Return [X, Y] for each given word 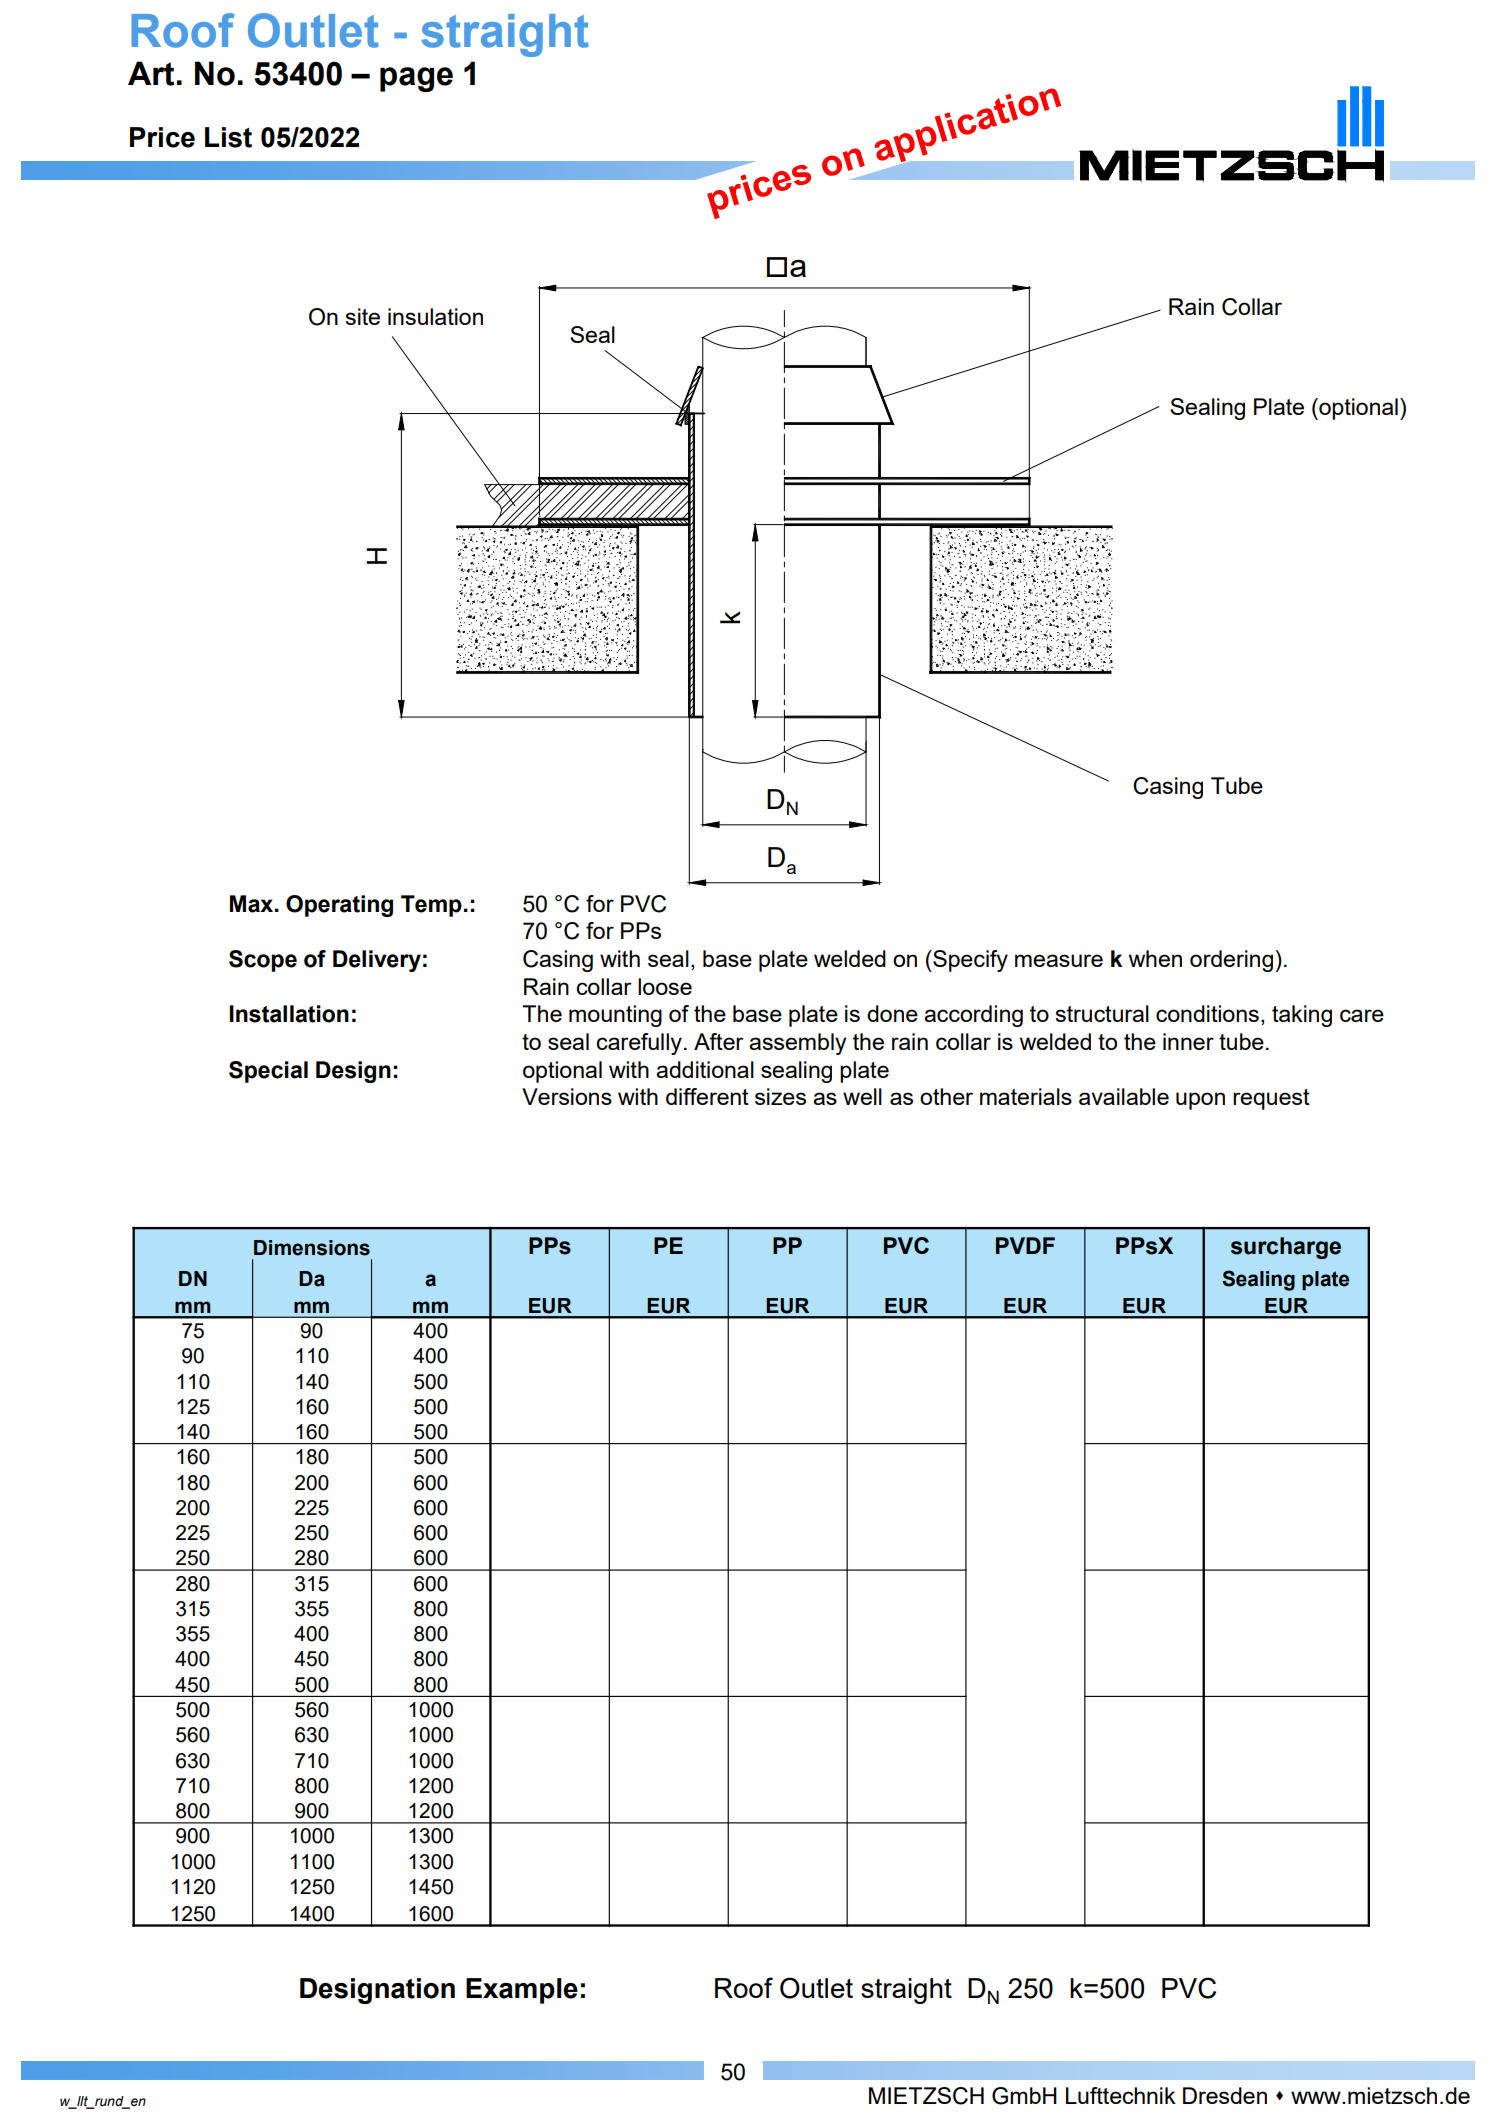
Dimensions [312, 1248]
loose [665, 986]
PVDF [1025, 1245]
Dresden [1225, 2095]
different [707, 1096]
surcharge [1286, 1248]
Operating [339, 906]
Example [522, 1991]
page [416, 79]
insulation [435, 316]
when [1155, 958]
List [228, 137]
